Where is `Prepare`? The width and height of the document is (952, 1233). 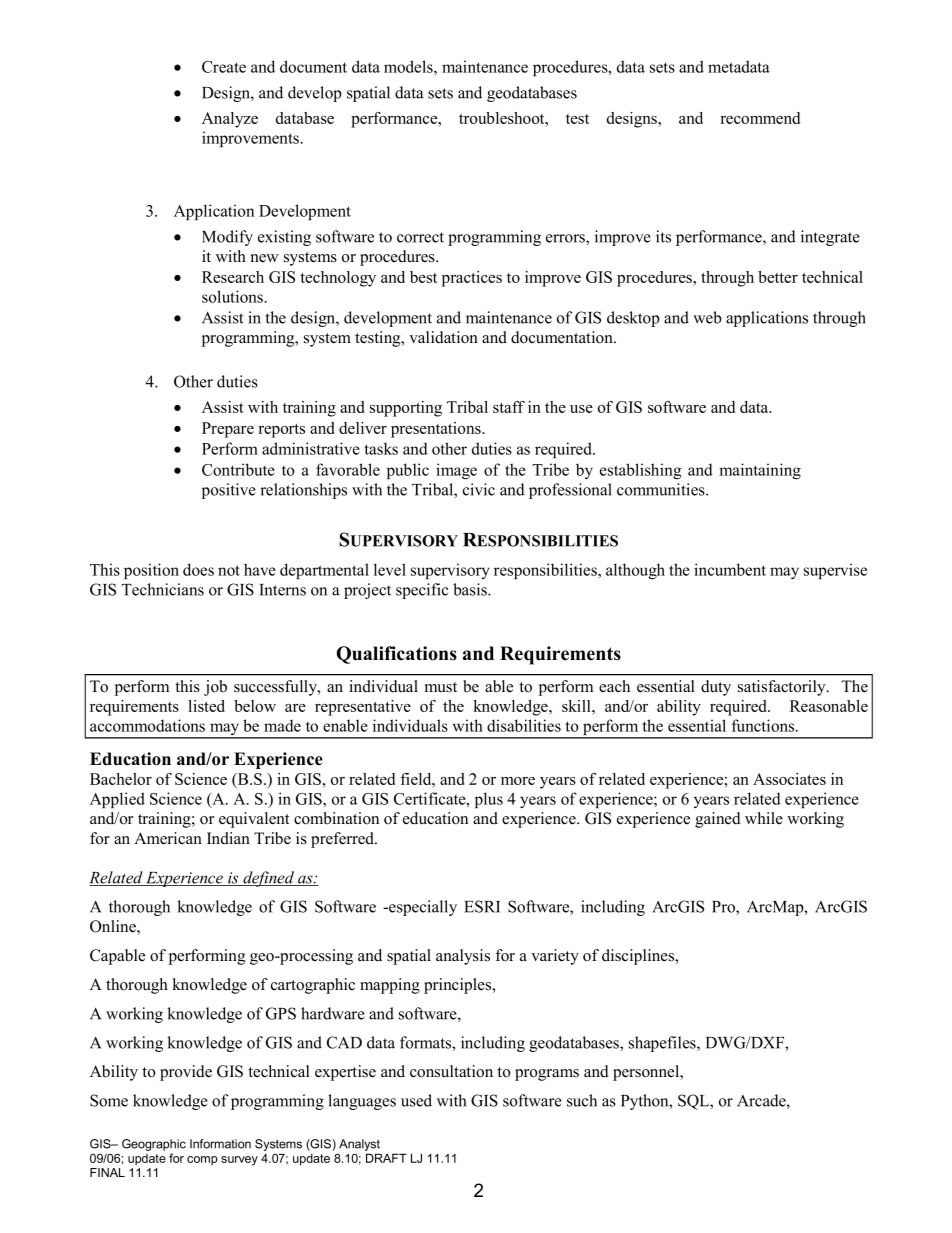 Prepare is located at coordinates (228, 430).
